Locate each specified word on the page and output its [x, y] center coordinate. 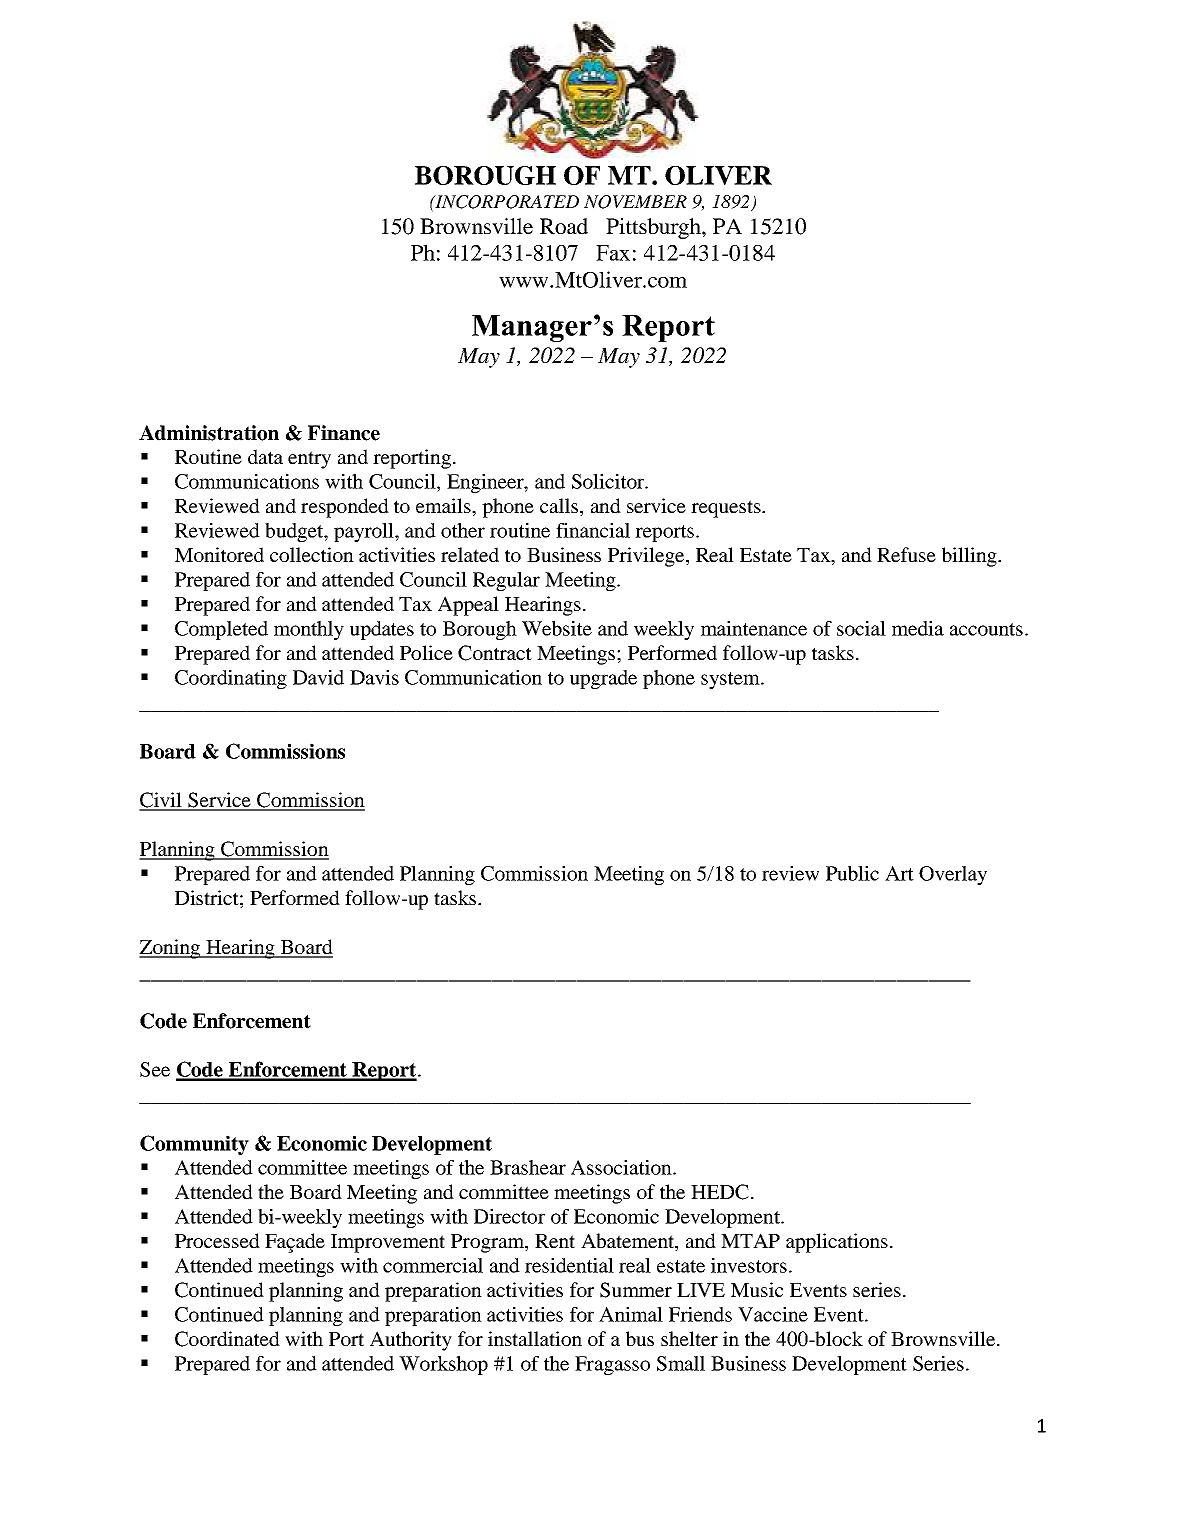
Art [899, 873]
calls [560, 507]
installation [535, 1338]
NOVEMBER [635, 202]
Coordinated [227, 1339]
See [155, 1069]
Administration [209, 433]
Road [564, 226]
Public [852, 873]
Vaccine [773, 1314]
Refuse [906, 554]
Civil [161, 801]
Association [622, 1167]
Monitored [219, 554]
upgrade [603, 679]
